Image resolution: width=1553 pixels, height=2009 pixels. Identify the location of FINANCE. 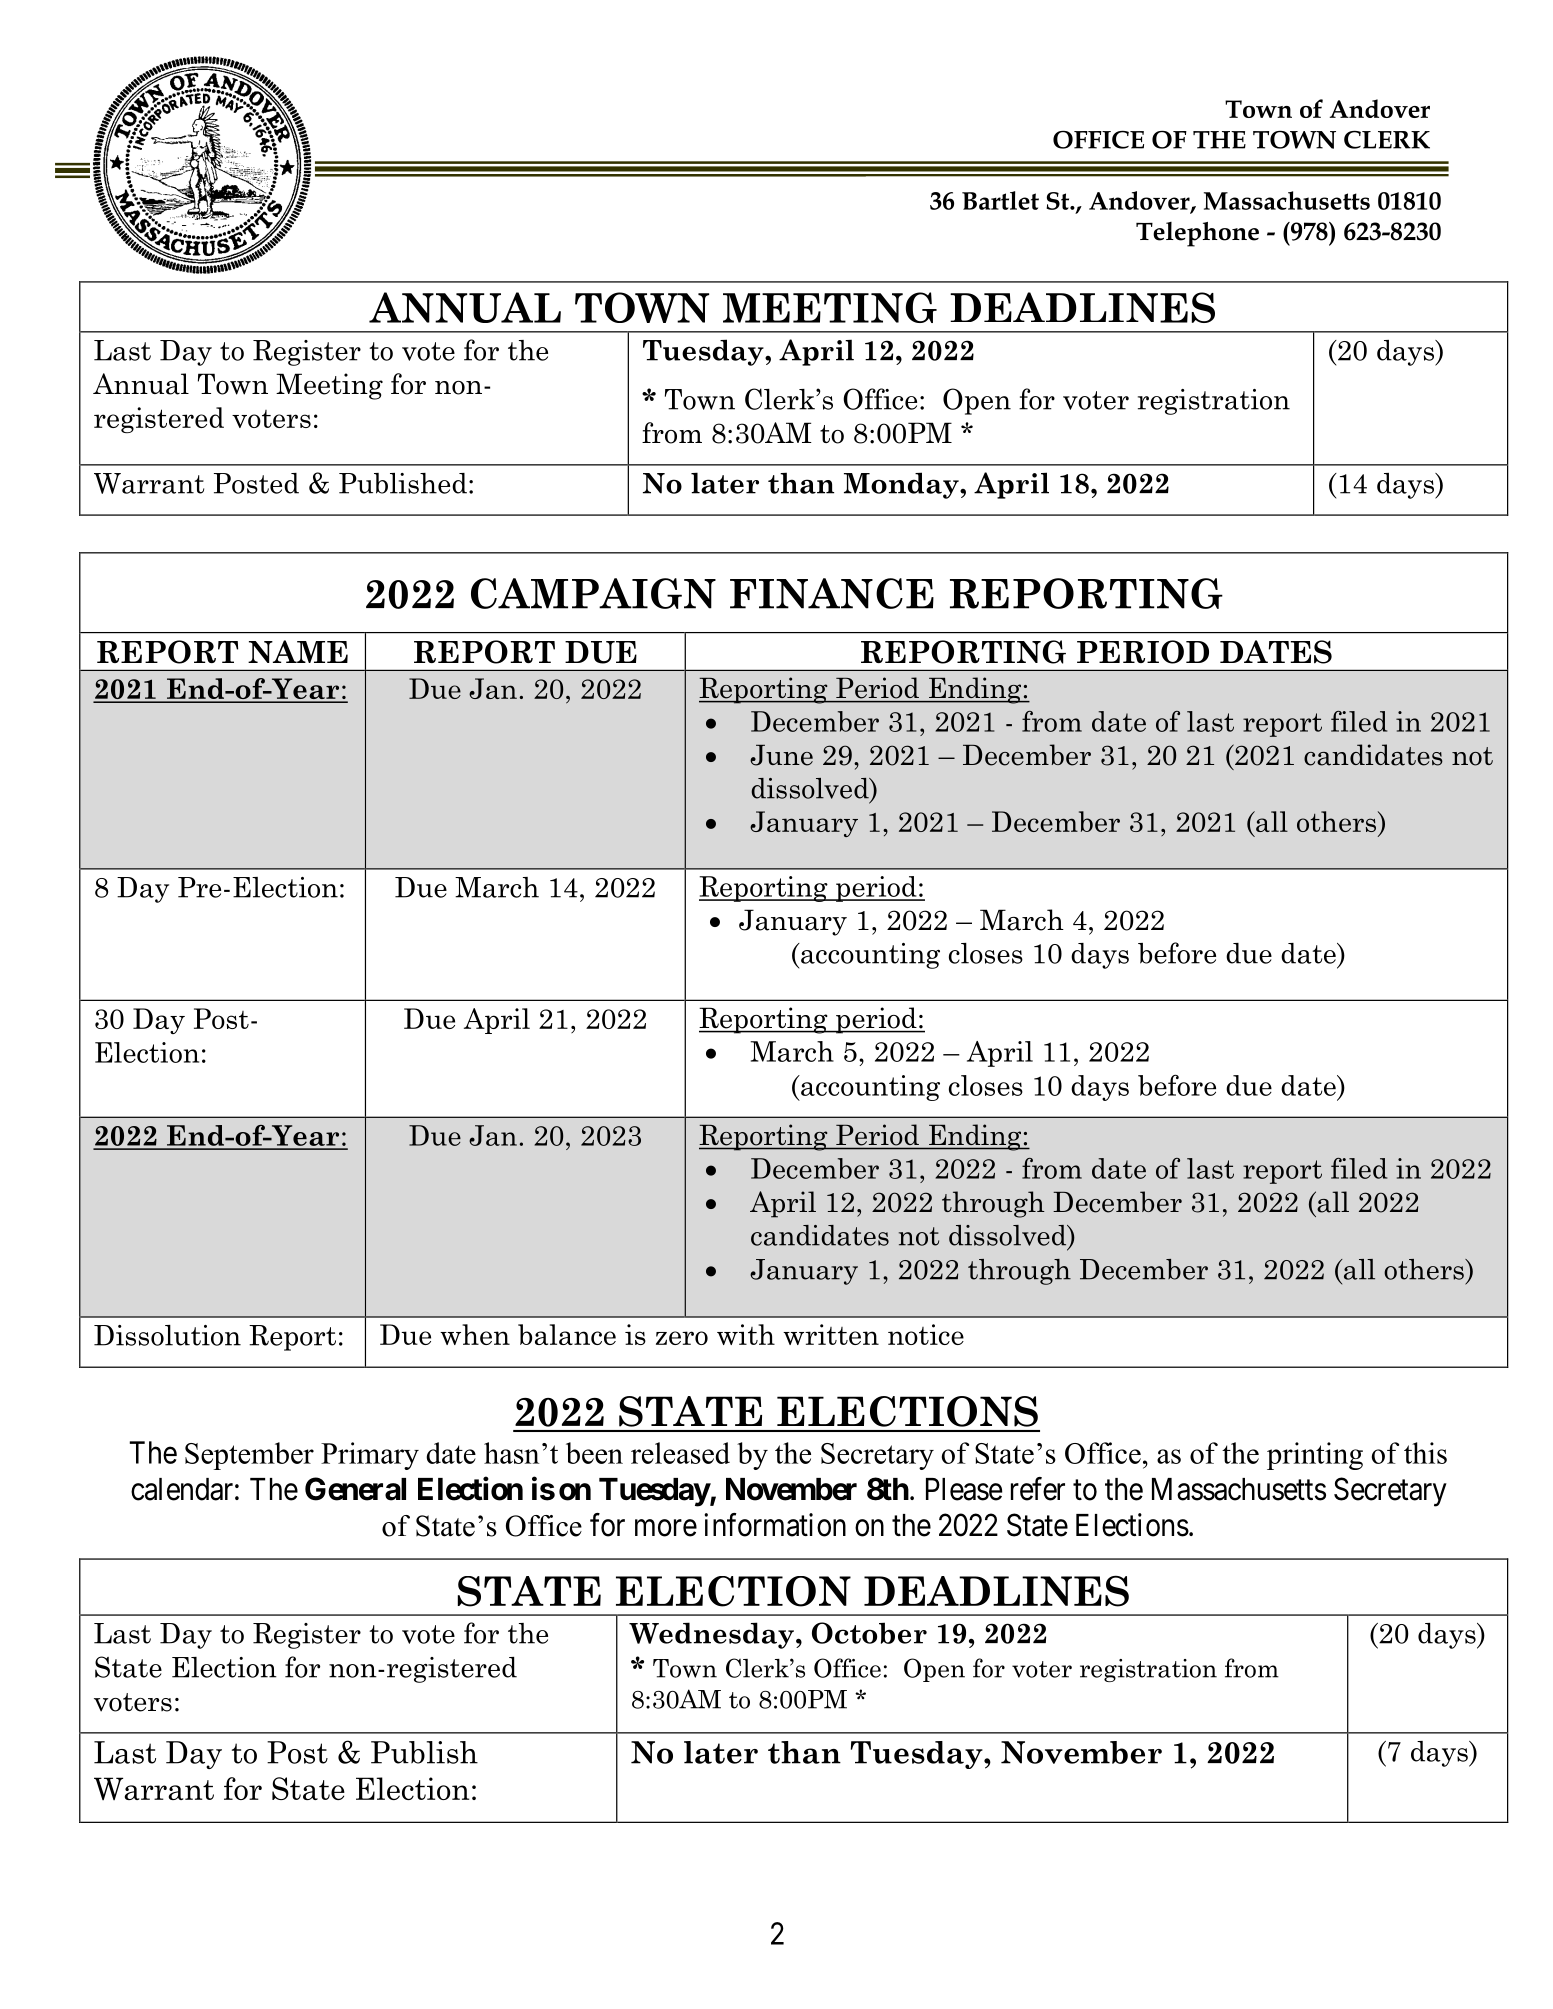
(832, 593).
